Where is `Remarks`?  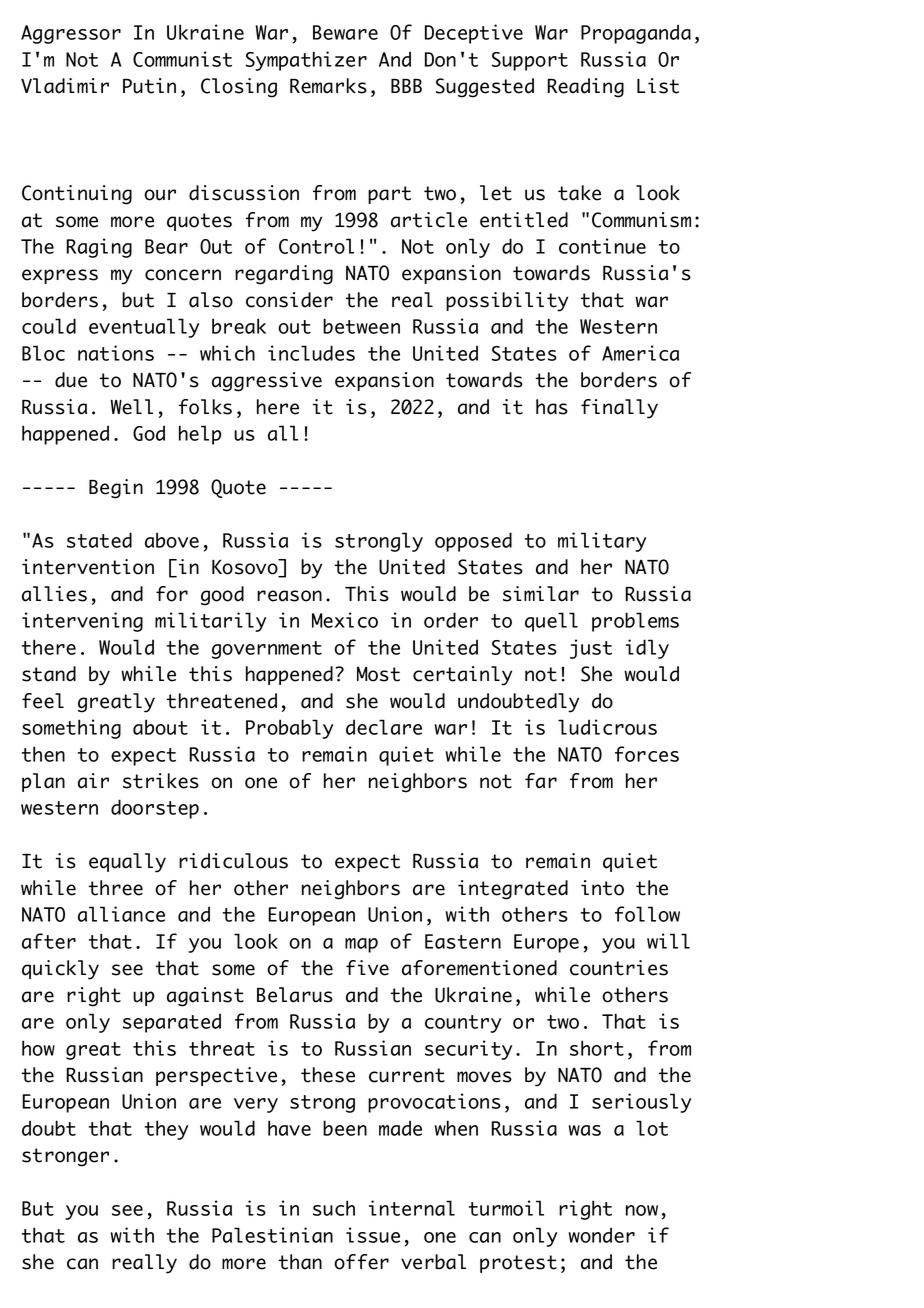
Remarks is located at coordinates (328, 86).
